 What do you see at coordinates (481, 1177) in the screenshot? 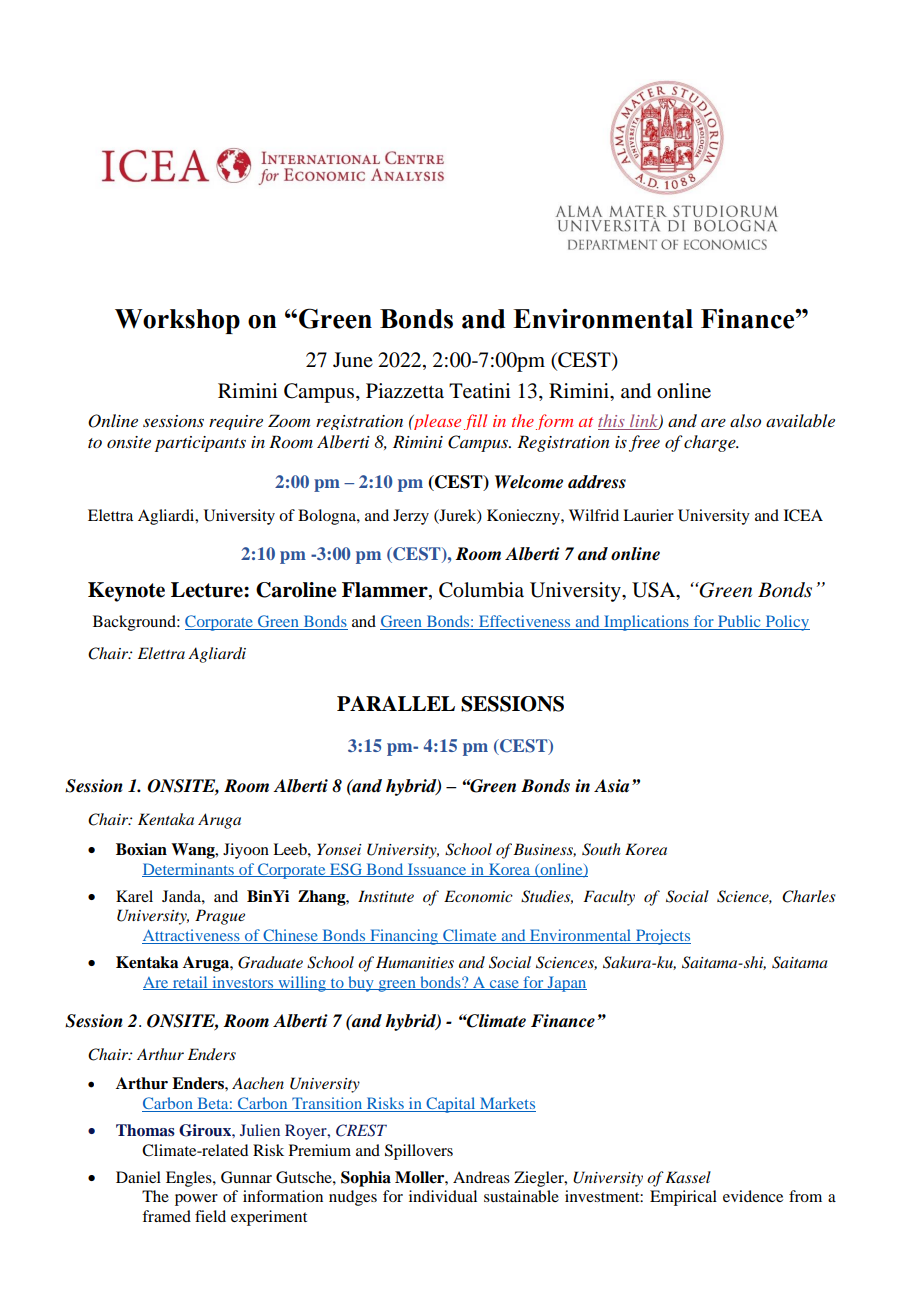
I see `Andreas` at bounding box center [481, 1177].
